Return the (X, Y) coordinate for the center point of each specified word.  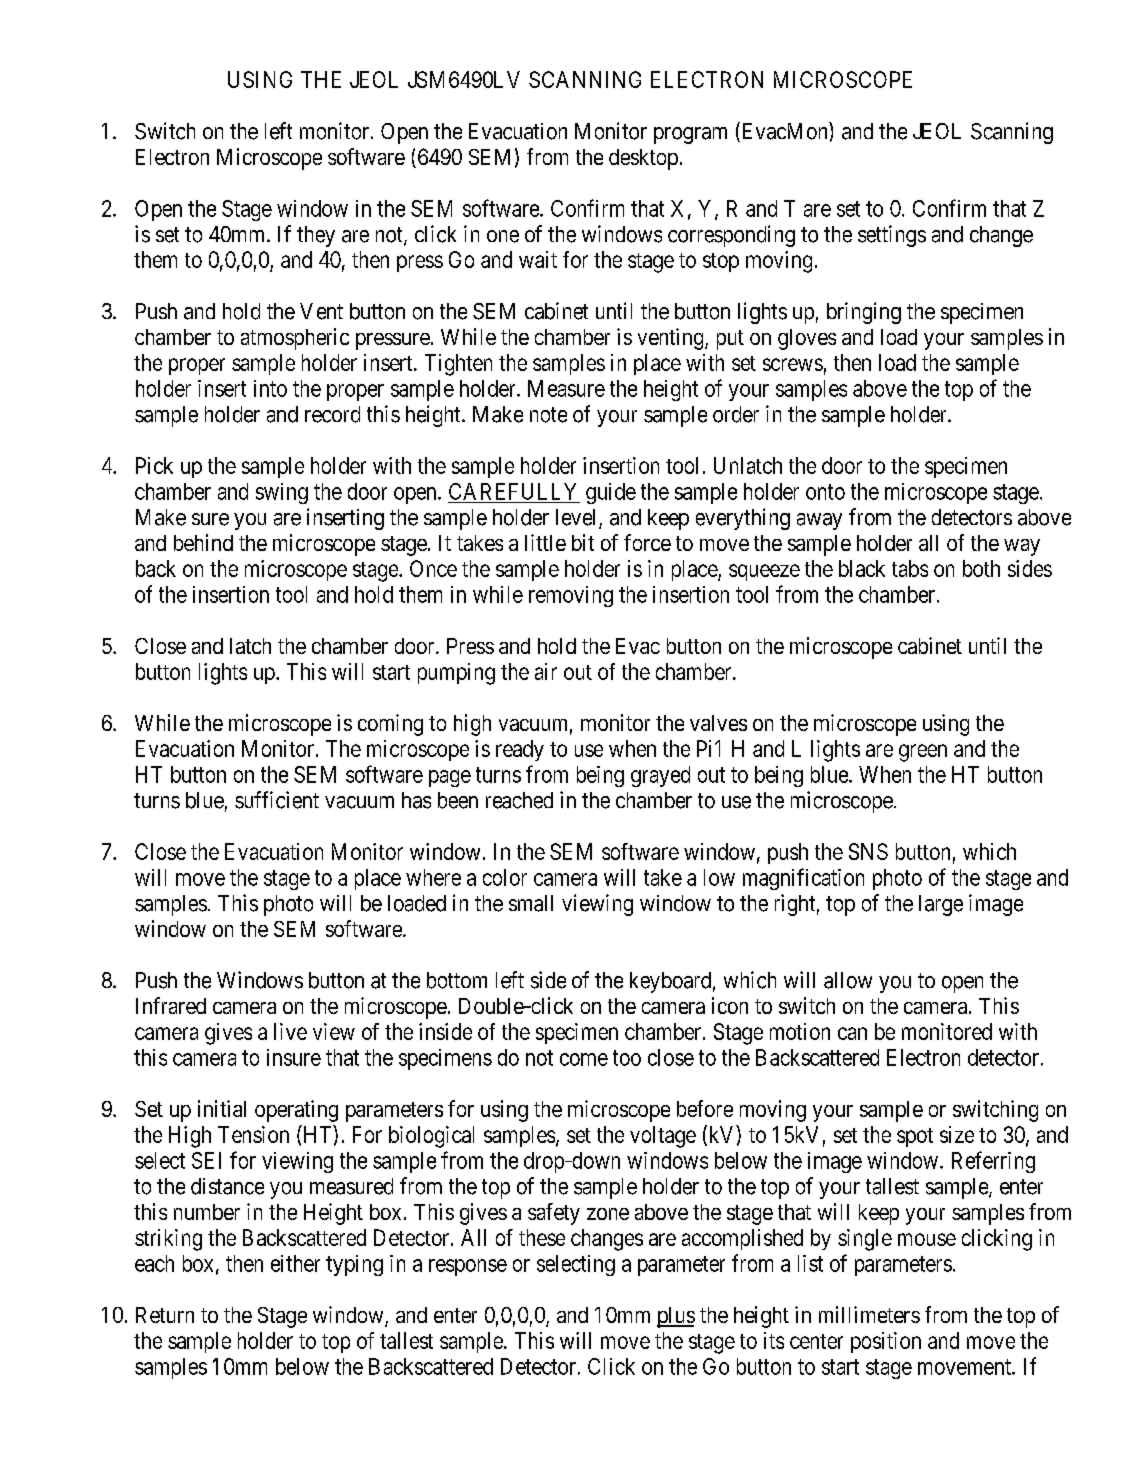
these (542, 1237)
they (316, 236)
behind (203, 542)
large (941, 905)
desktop (643, 159)
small (531, 903)
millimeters (869, 1314)
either (295, 1263)
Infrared (171, 1005)
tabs (910, 568)
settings (892, 236)
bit (583, 542)
